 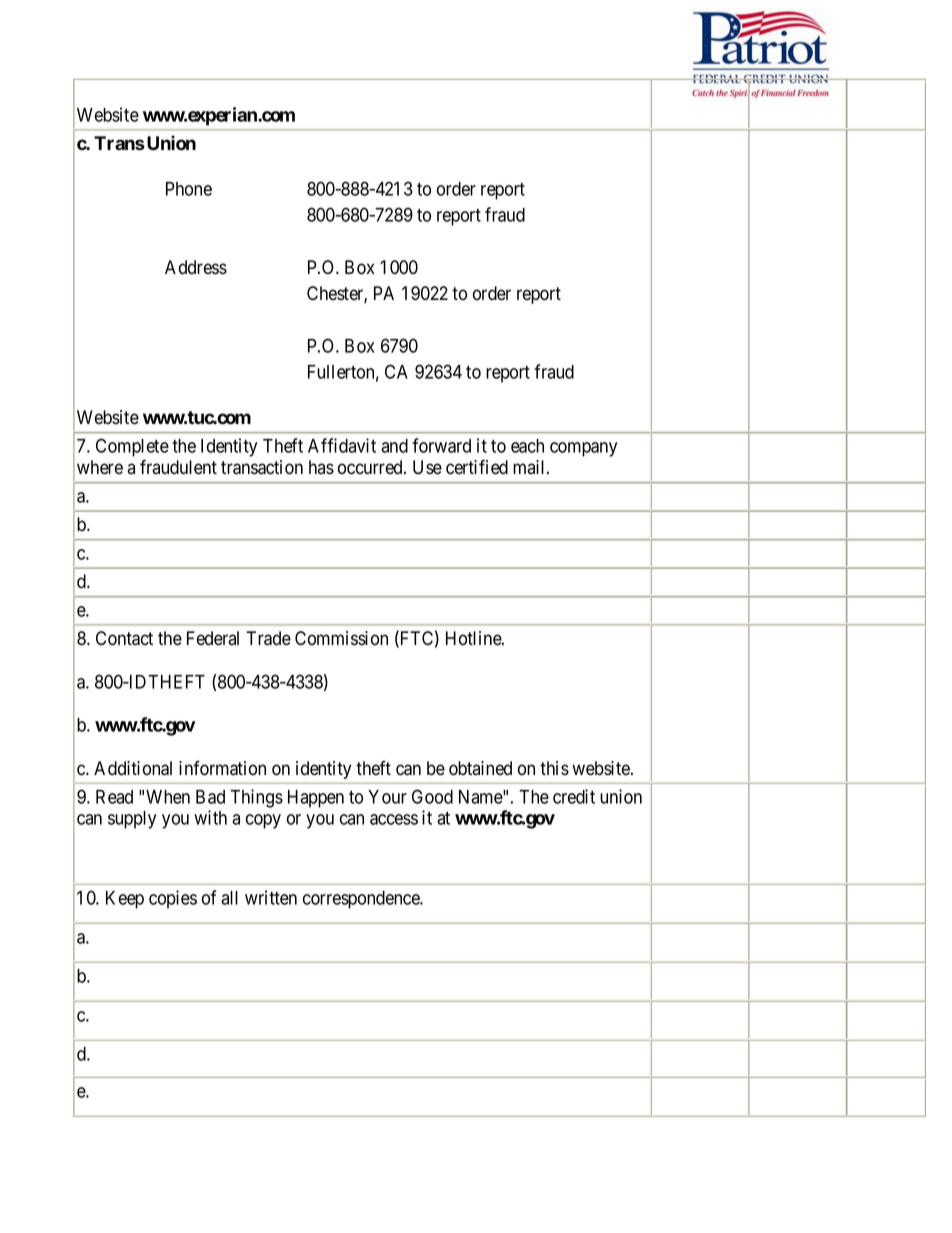 I want to click on where, so click(x=100, y=467).
